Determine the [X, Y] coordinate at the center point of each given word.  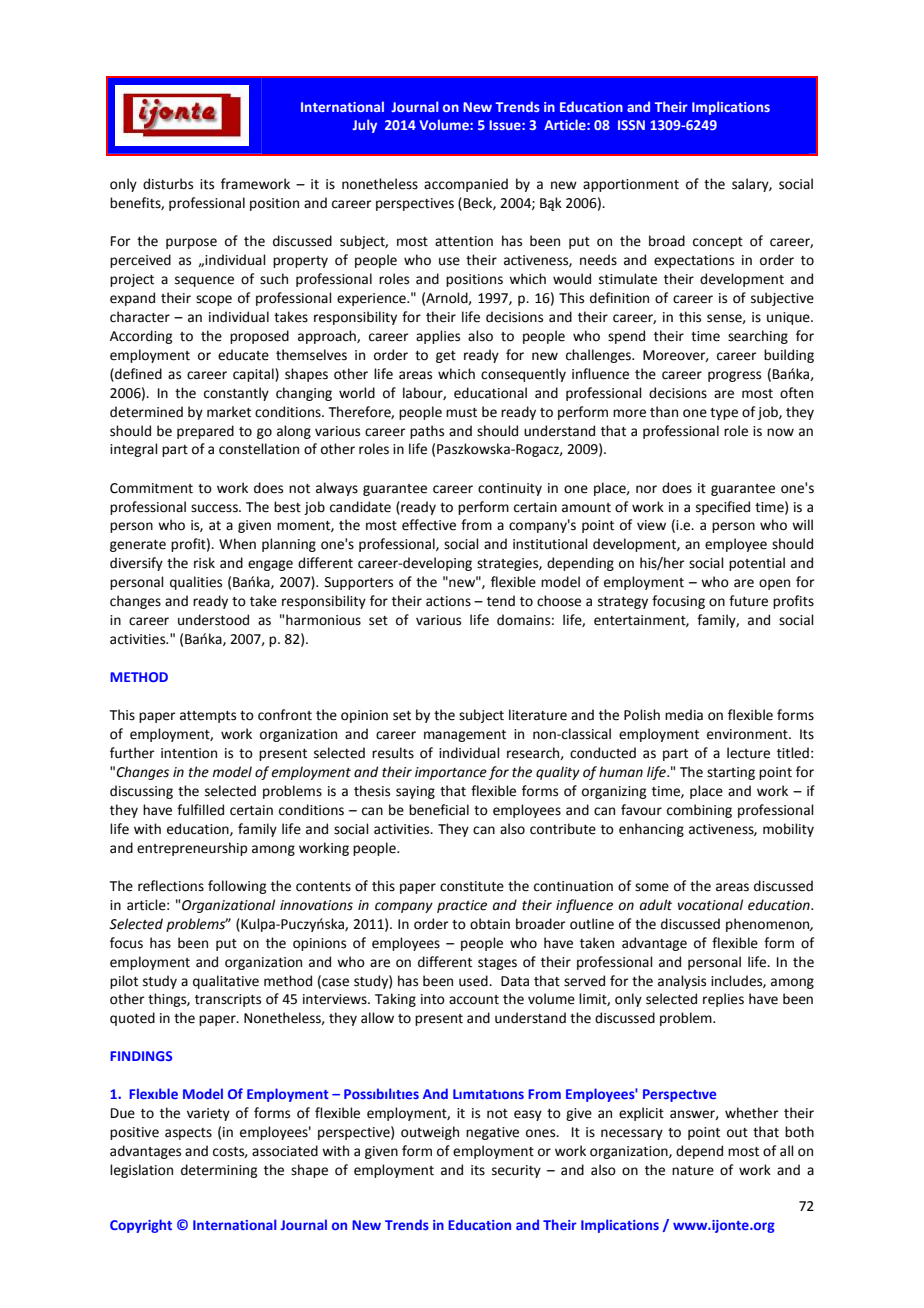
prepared [205, 432]
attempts [208, 717]
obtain [490, 924]
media [684, 715]
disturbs [168, 184]
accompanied [466, 185]
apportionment [631, 185]
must [461, 413]
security [516, 1171]
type [724, 414]
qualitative [226, 982]
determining [219, 1171]
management [465, 736]
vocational [710, 905]
